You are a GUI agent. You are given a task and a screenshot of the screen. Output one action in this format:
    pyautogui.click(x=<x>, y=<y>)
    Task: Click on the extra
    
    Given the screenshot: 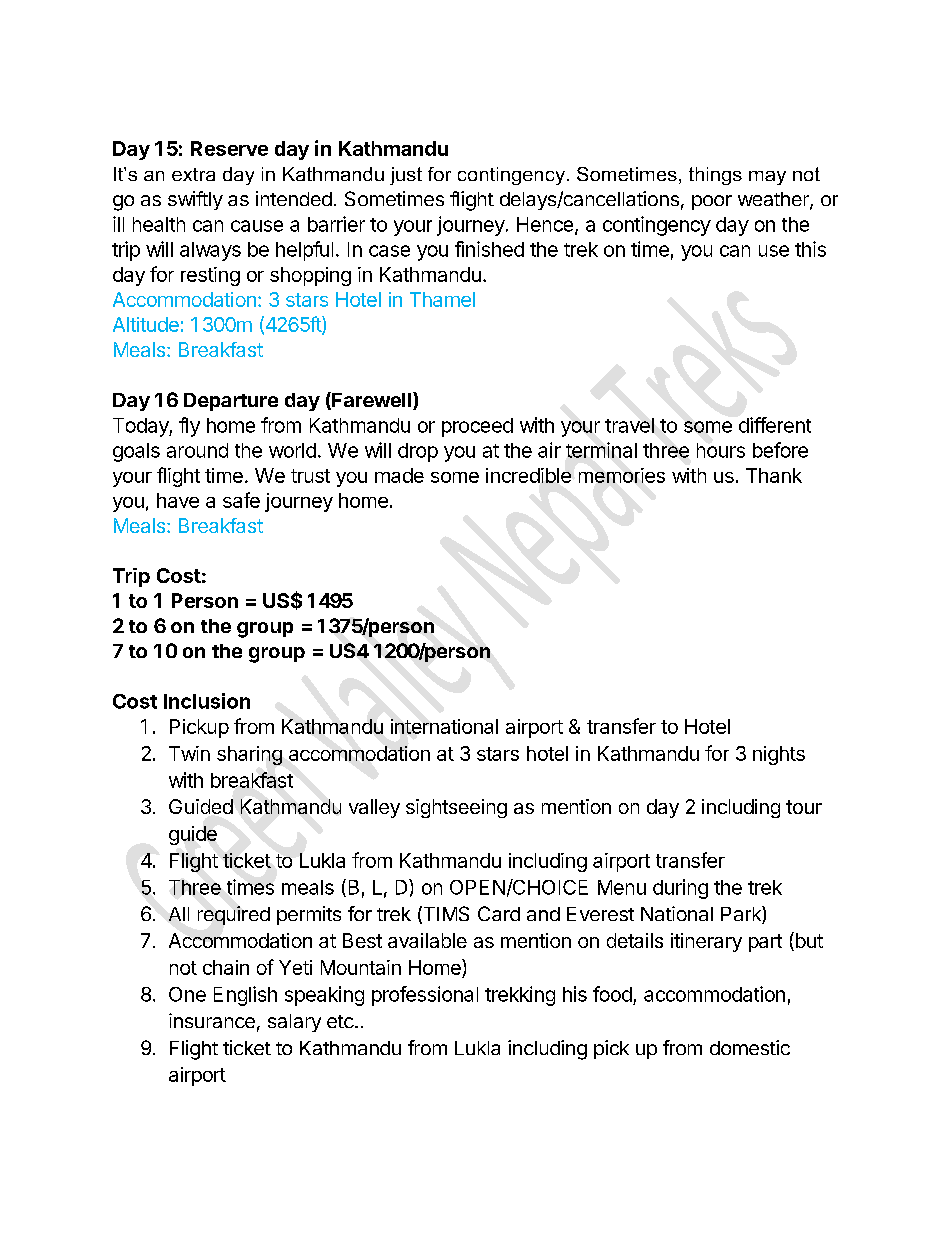 What is the action you would take?
    pyautogui.click(x=193, y=174)
